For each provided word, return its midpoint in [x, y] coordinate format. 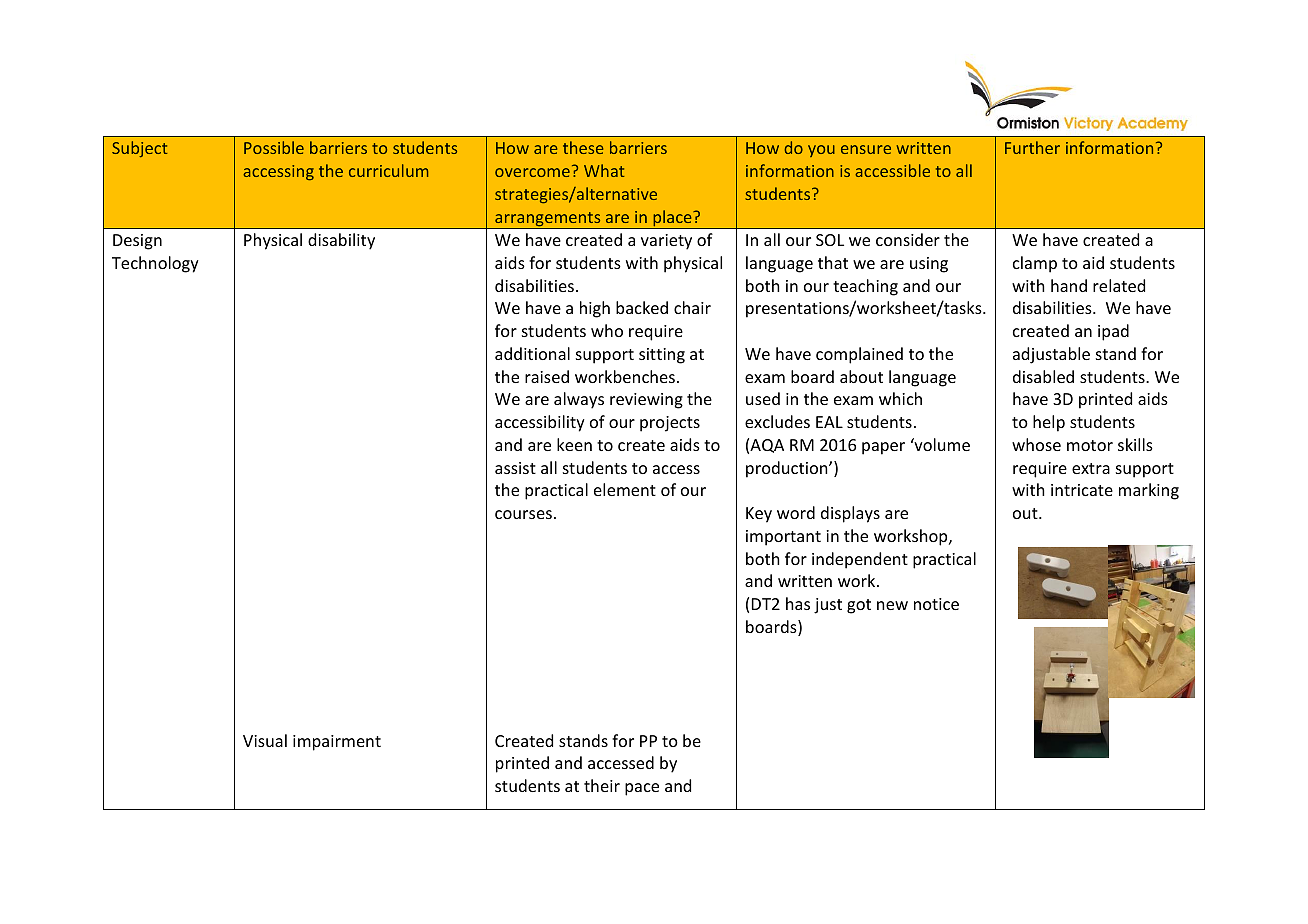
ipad [1113, 332]
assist [515, 468]
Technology [155, 264]
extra [1091, 468]
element [625, 489]
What [604, 170]
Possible [274, 147]
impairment [337, 743]
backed [642, 307]
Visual [265, 740]
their [602, 785]
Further [1032, 147]
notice [936, 604]
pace [642, 789]
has [798, 603]
